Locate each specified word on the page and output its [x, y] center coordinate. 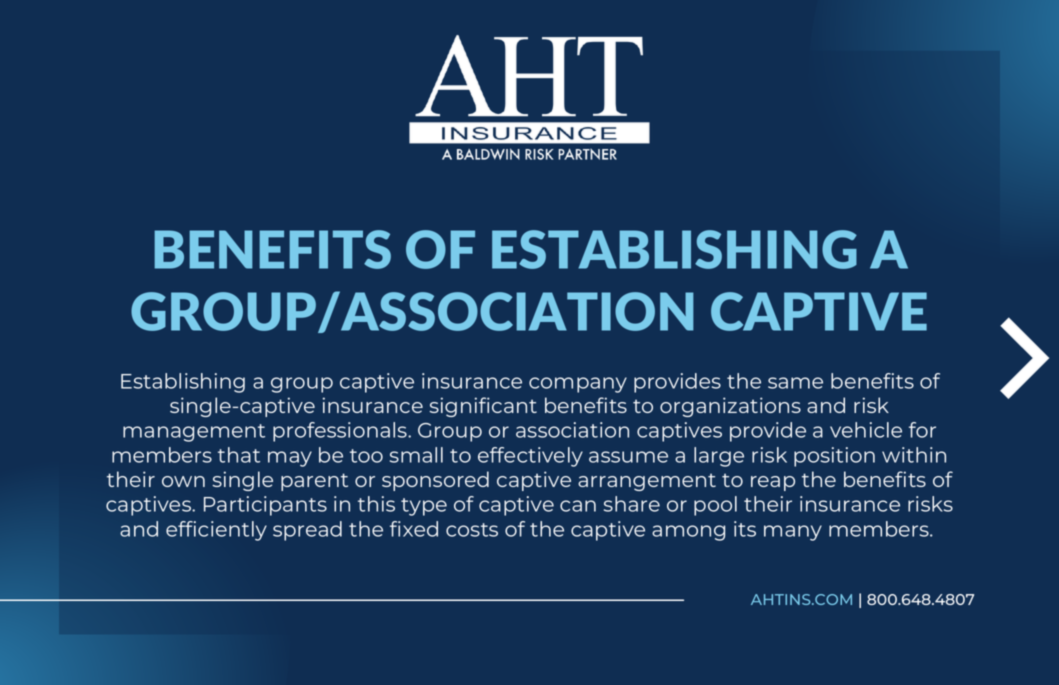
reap [773, 483]
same [795, 383]
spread [307, 531]
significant [483, 407]
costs [472, 530]
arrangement [647, 482]
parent [314, 482]
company [578, 385]
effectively [530, 457]
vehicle [866, 430]
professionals [341, 432]
